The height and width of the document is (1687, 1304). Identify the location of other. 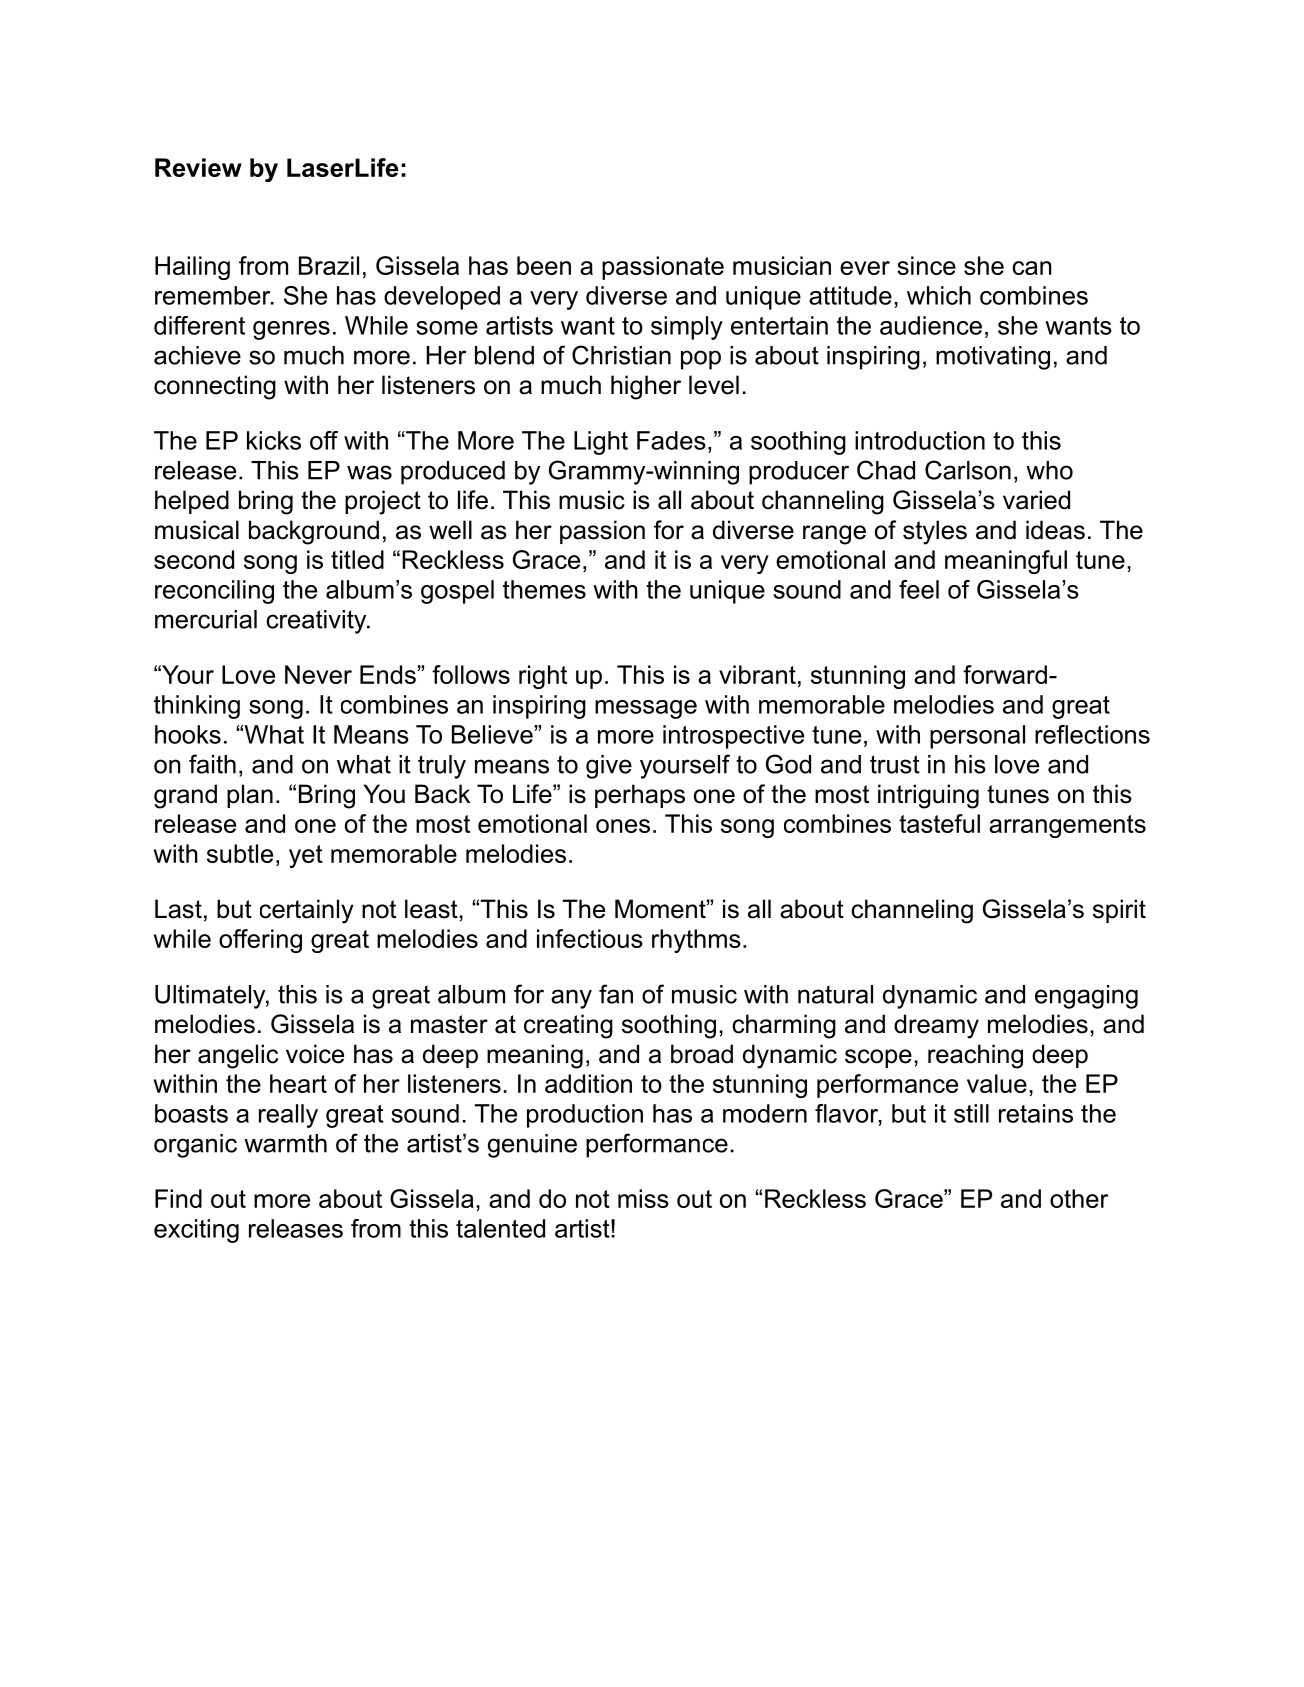
(1079, 1198).
